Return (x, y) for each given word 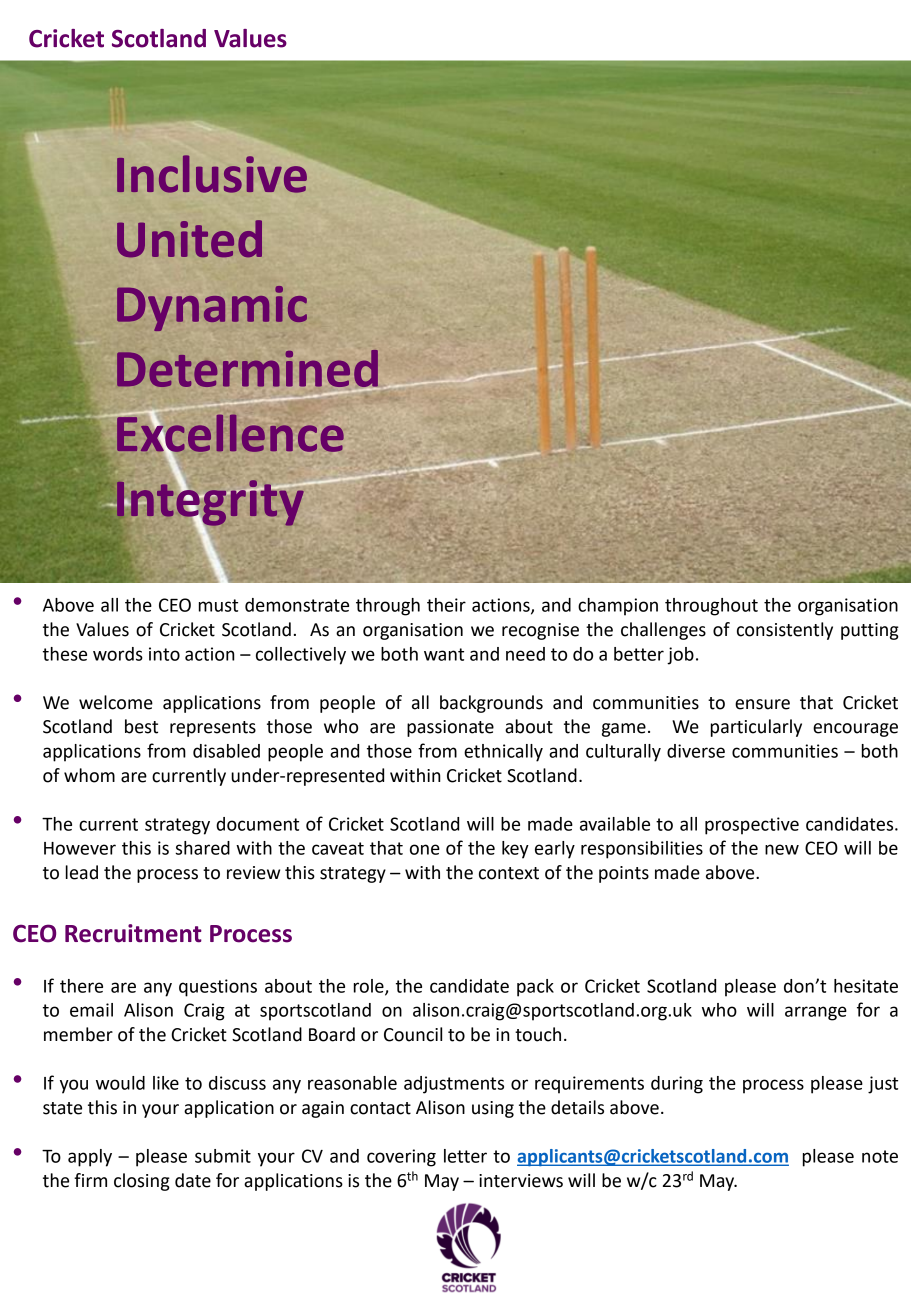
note (880, 1156)
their (446, 605)
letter (465, 1156)
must (218, 605)
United (189, 239)
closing (142, 1182)
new (782, 849)
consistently (785, 631)
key (515, 850)
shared (202, 848)
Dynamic (212, 308)
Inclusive (212, 174)
